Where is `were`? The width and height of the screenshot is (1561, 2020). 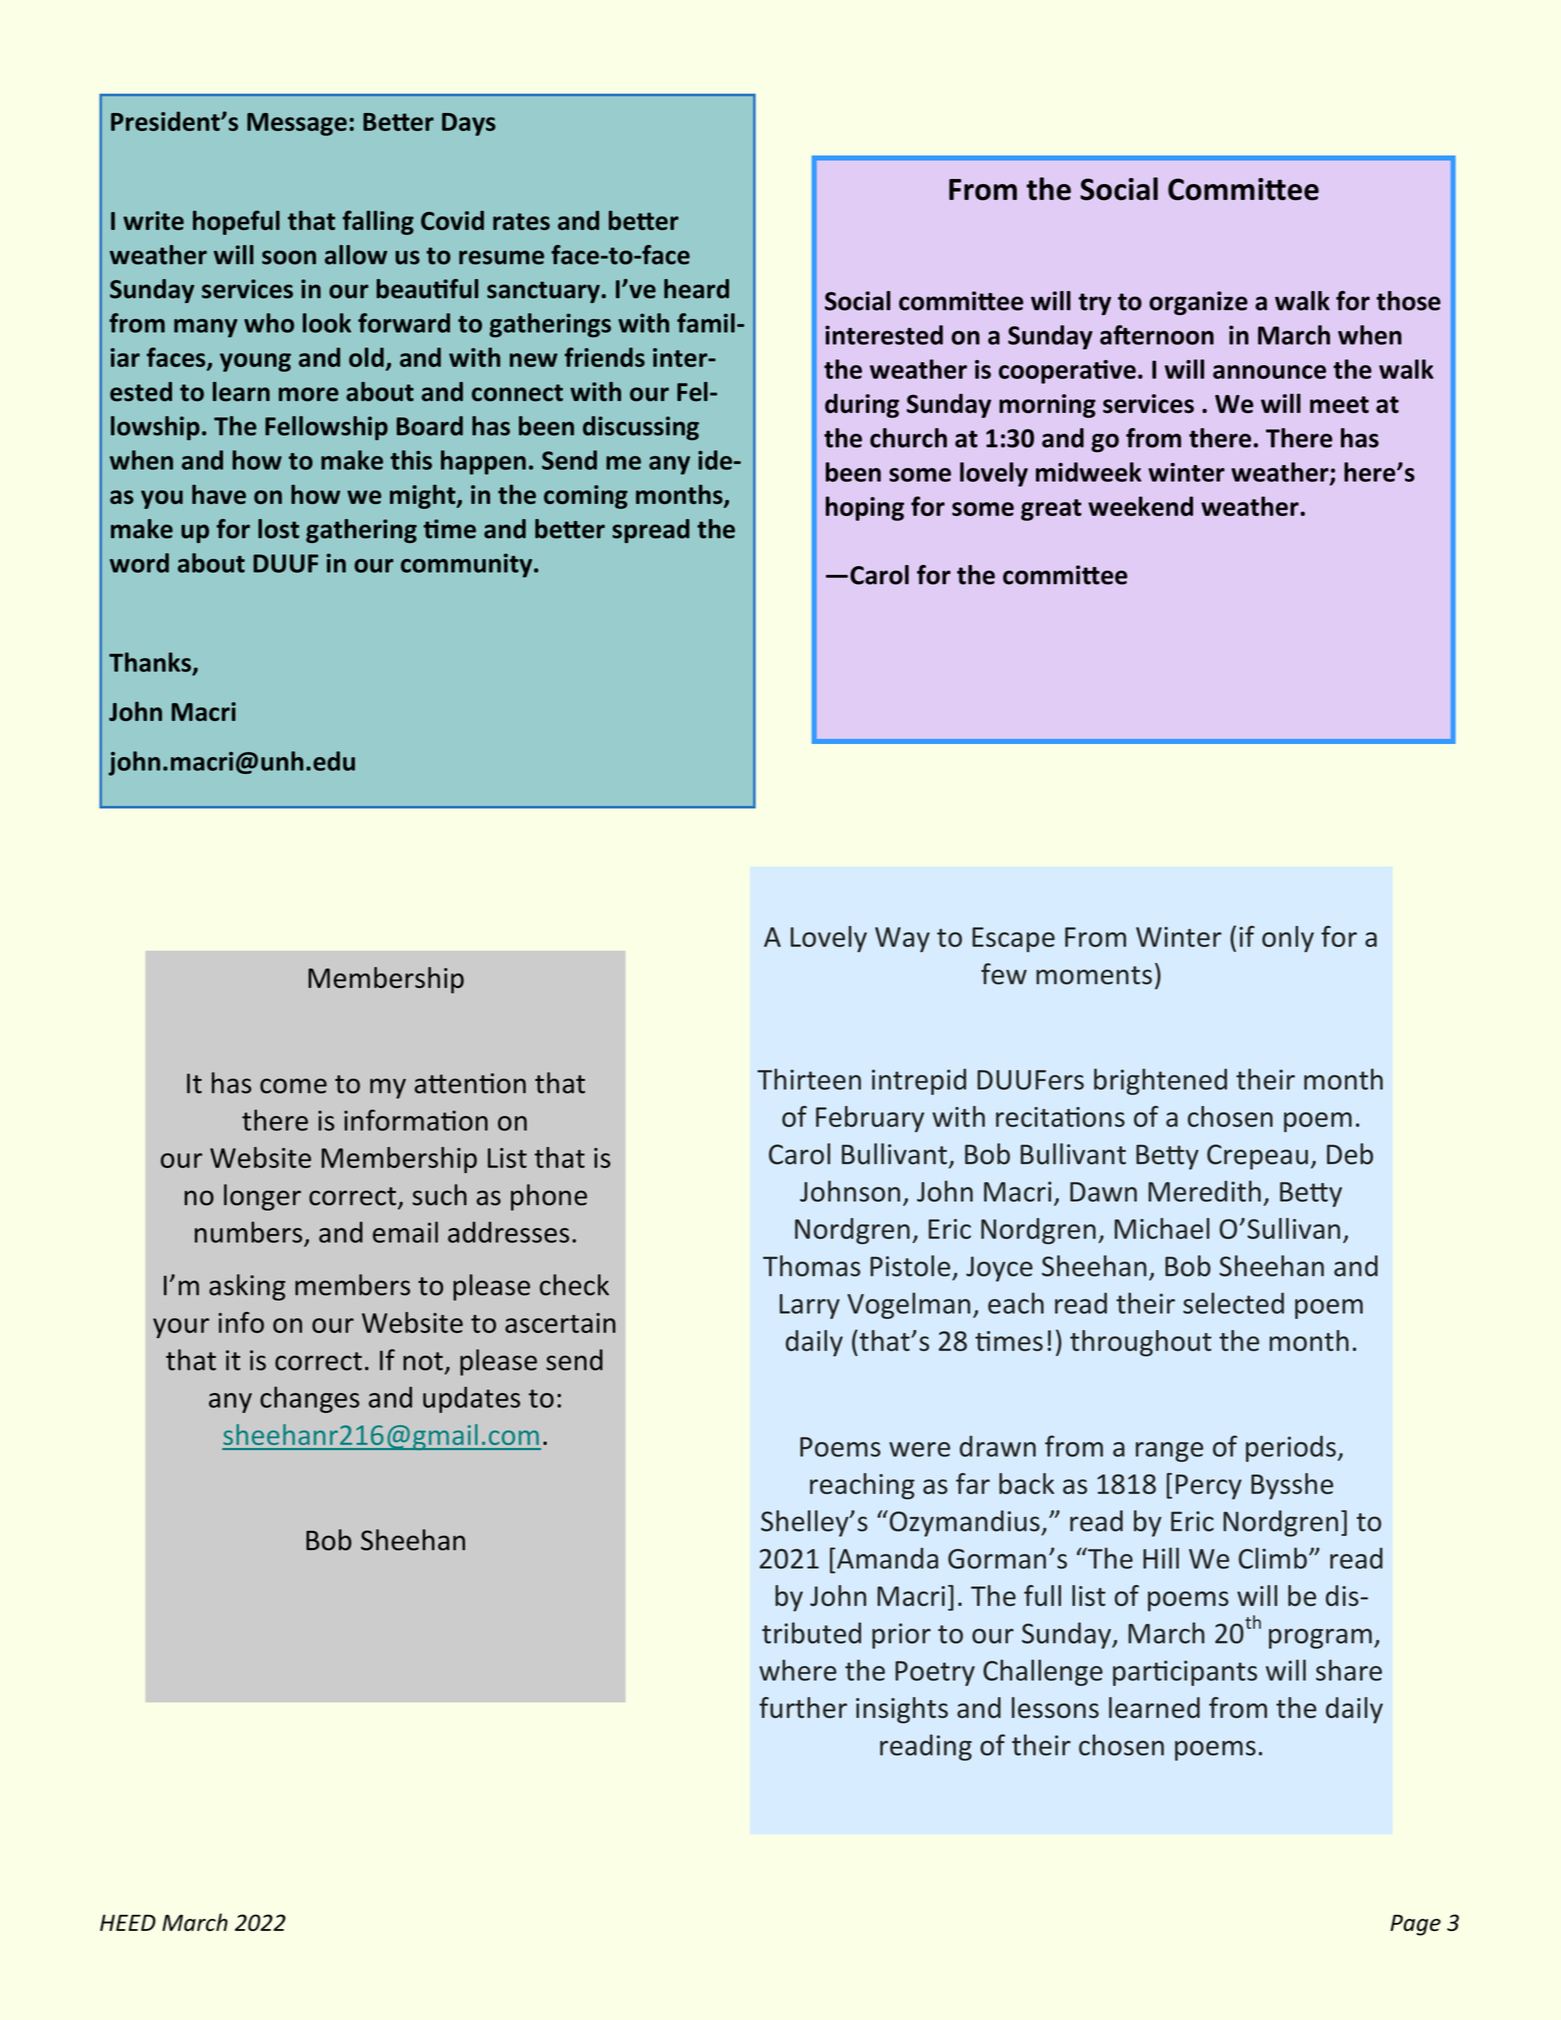 were is located at coordinates (919, 1449).
